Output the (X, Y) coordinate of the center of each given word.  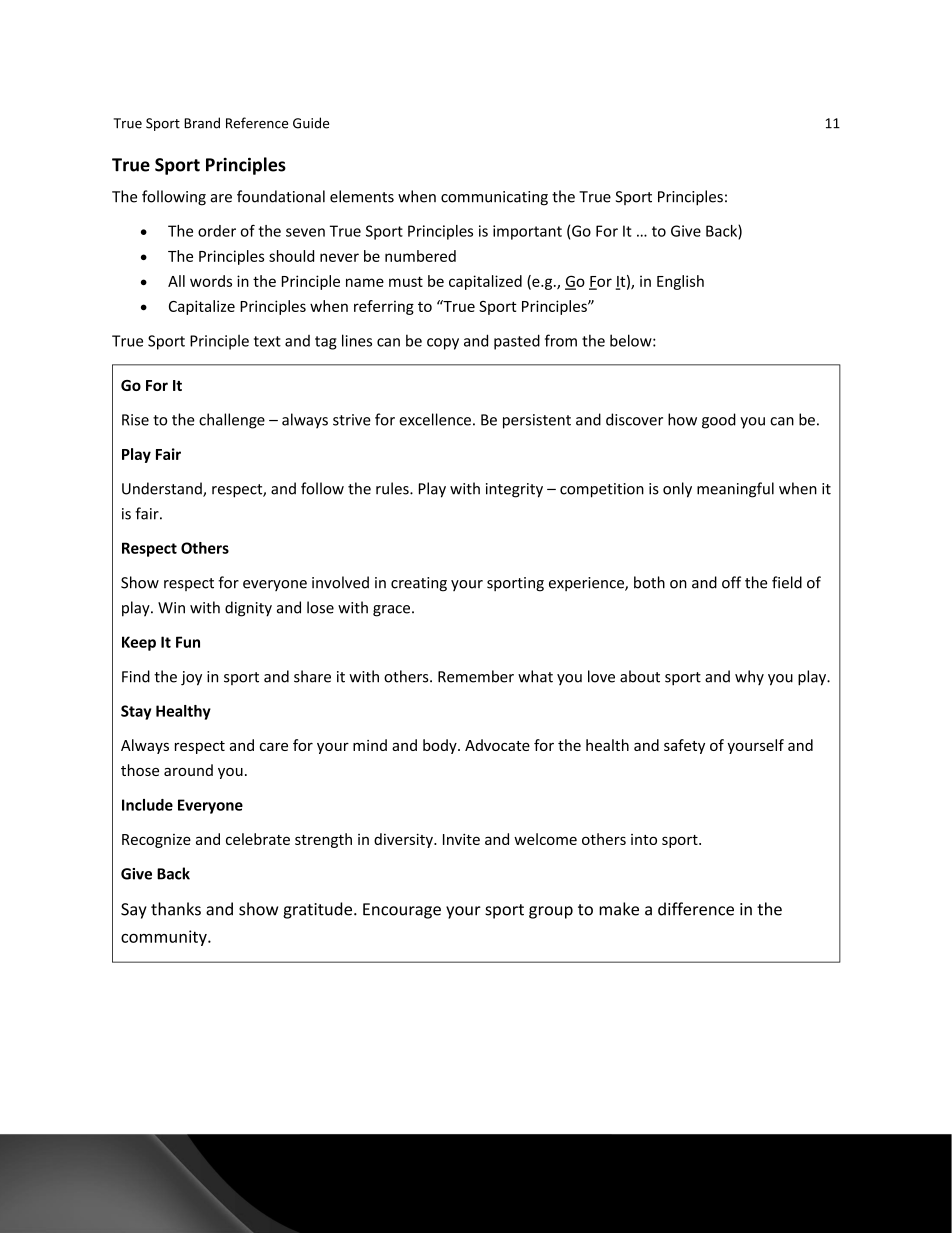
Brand (202, 123)
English (680, 282)
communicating (494, 198)
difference (696, 909)
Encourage (402, 911)
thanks (176, 909)
